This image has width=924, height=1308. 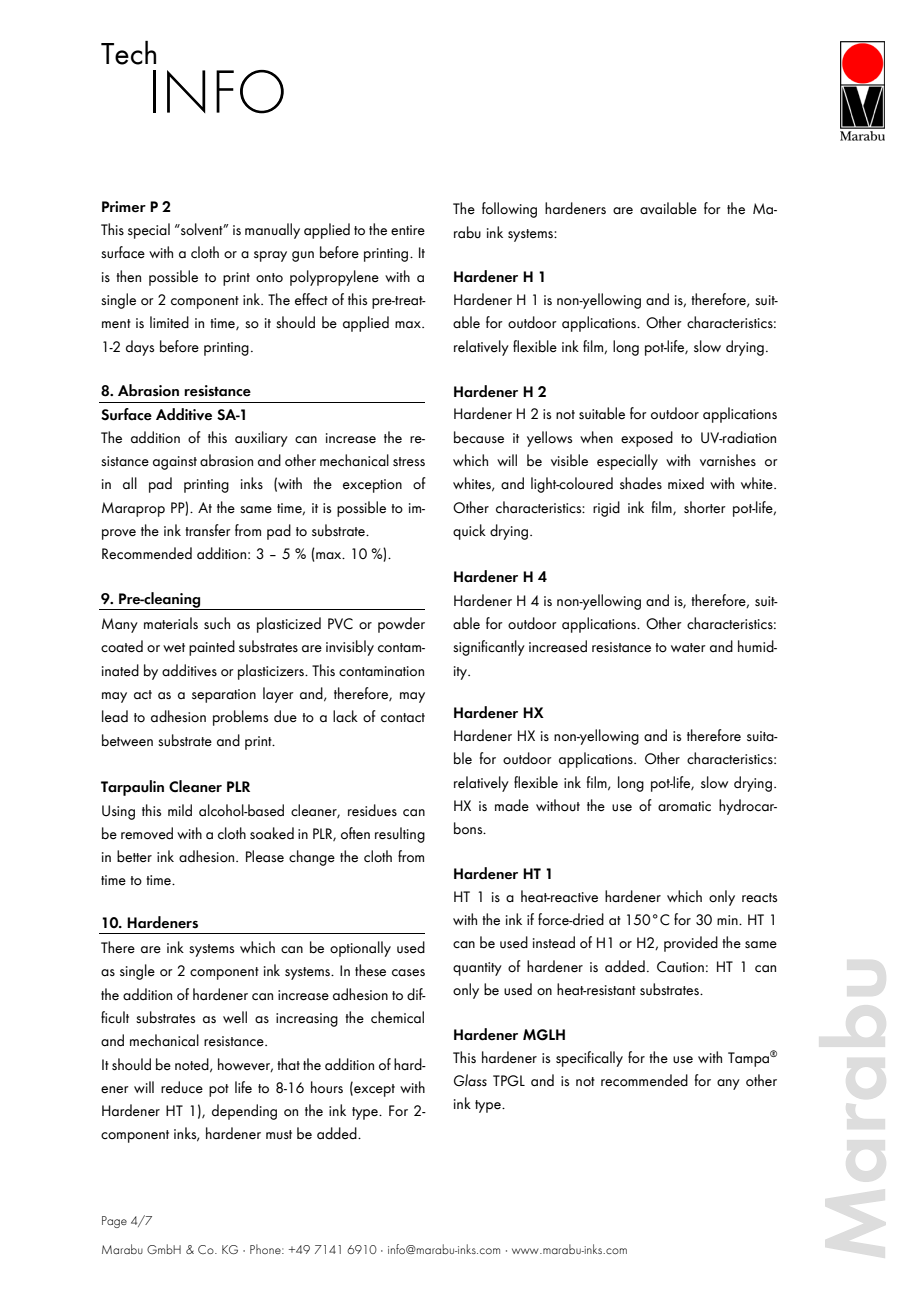 I want to click on following, so click(x=509, y=210).
